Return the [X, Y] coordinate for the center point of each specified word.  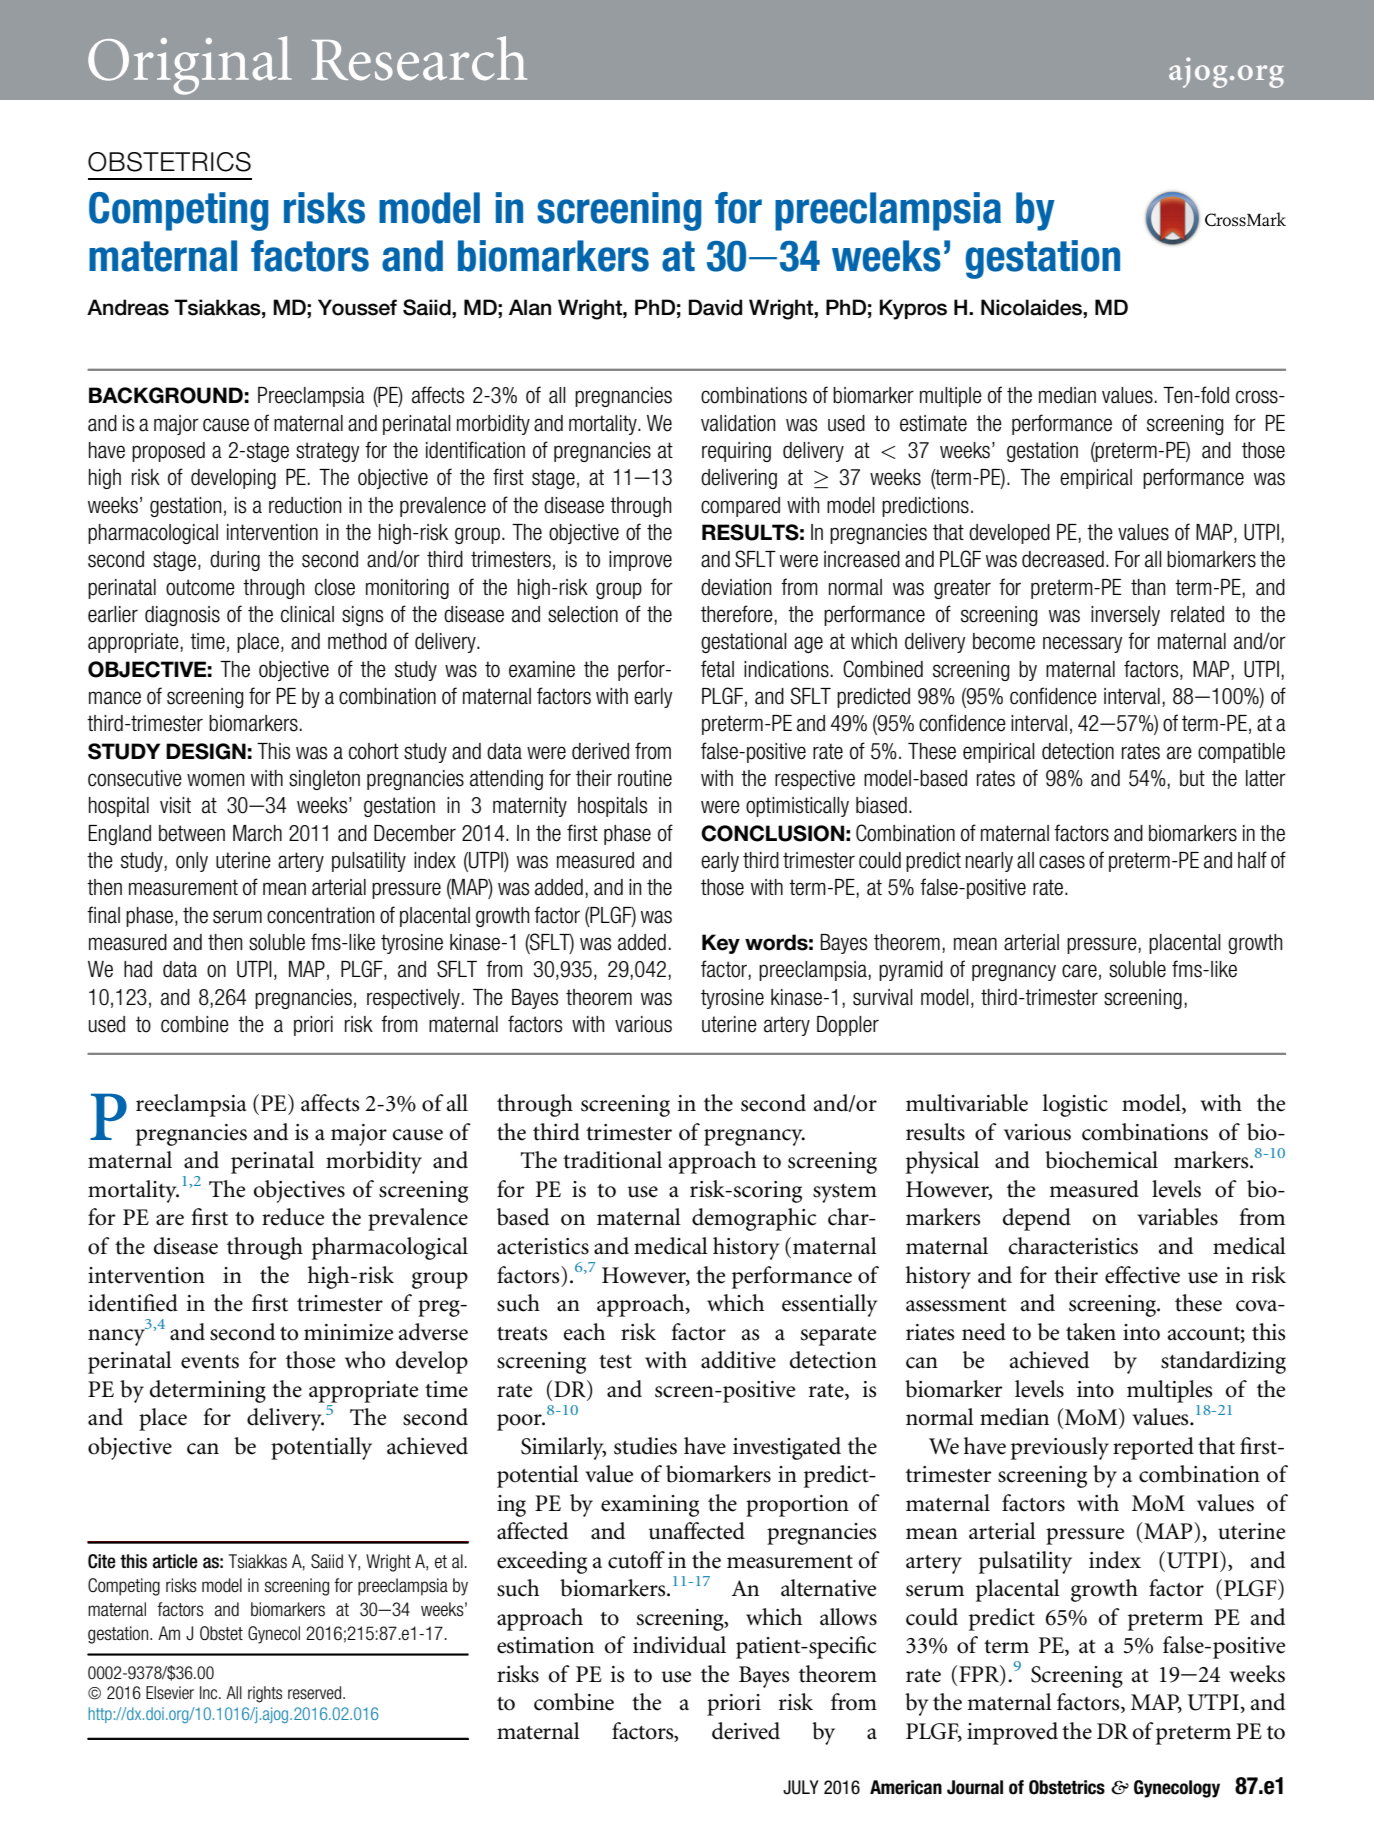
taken [1091, 1332]
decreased [1063, 559]
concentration [320, 915]
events [210, 1362]
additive [738, 1360]
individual [679, 1645]
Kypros [913, 309]
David [715, 307]
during [235, 561]
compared [740, 507]
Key [721, 944]
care [1079, 971]
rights [265, 1694]
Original [190, 65]
